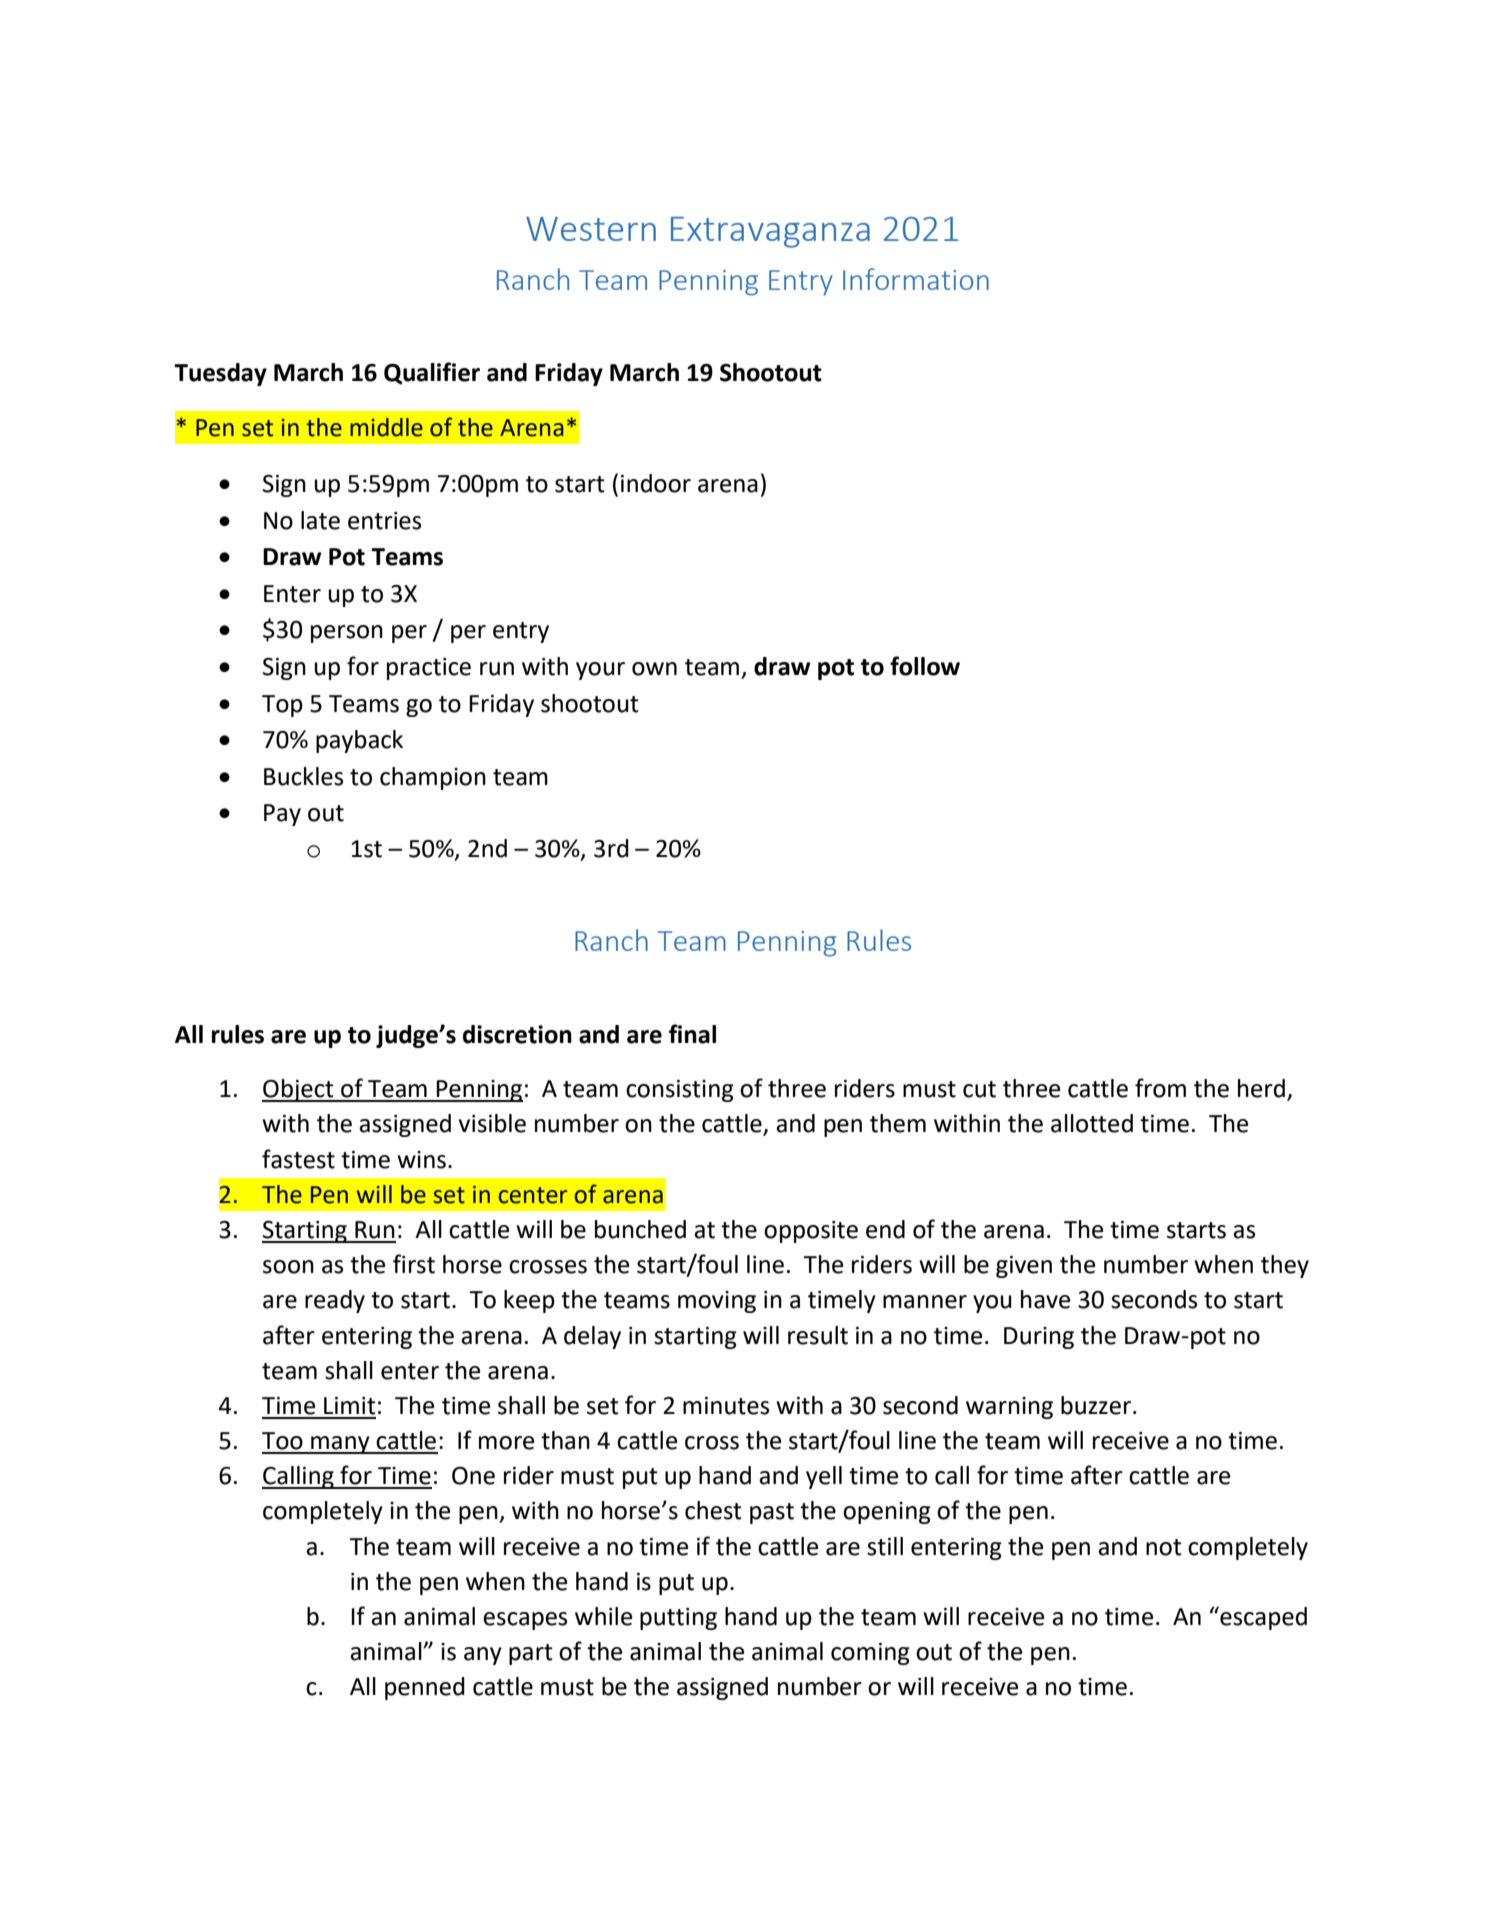  What do you see at coordinates (678, 1619) in the document?
I see `putting` at bounding box center [678, 1619].
